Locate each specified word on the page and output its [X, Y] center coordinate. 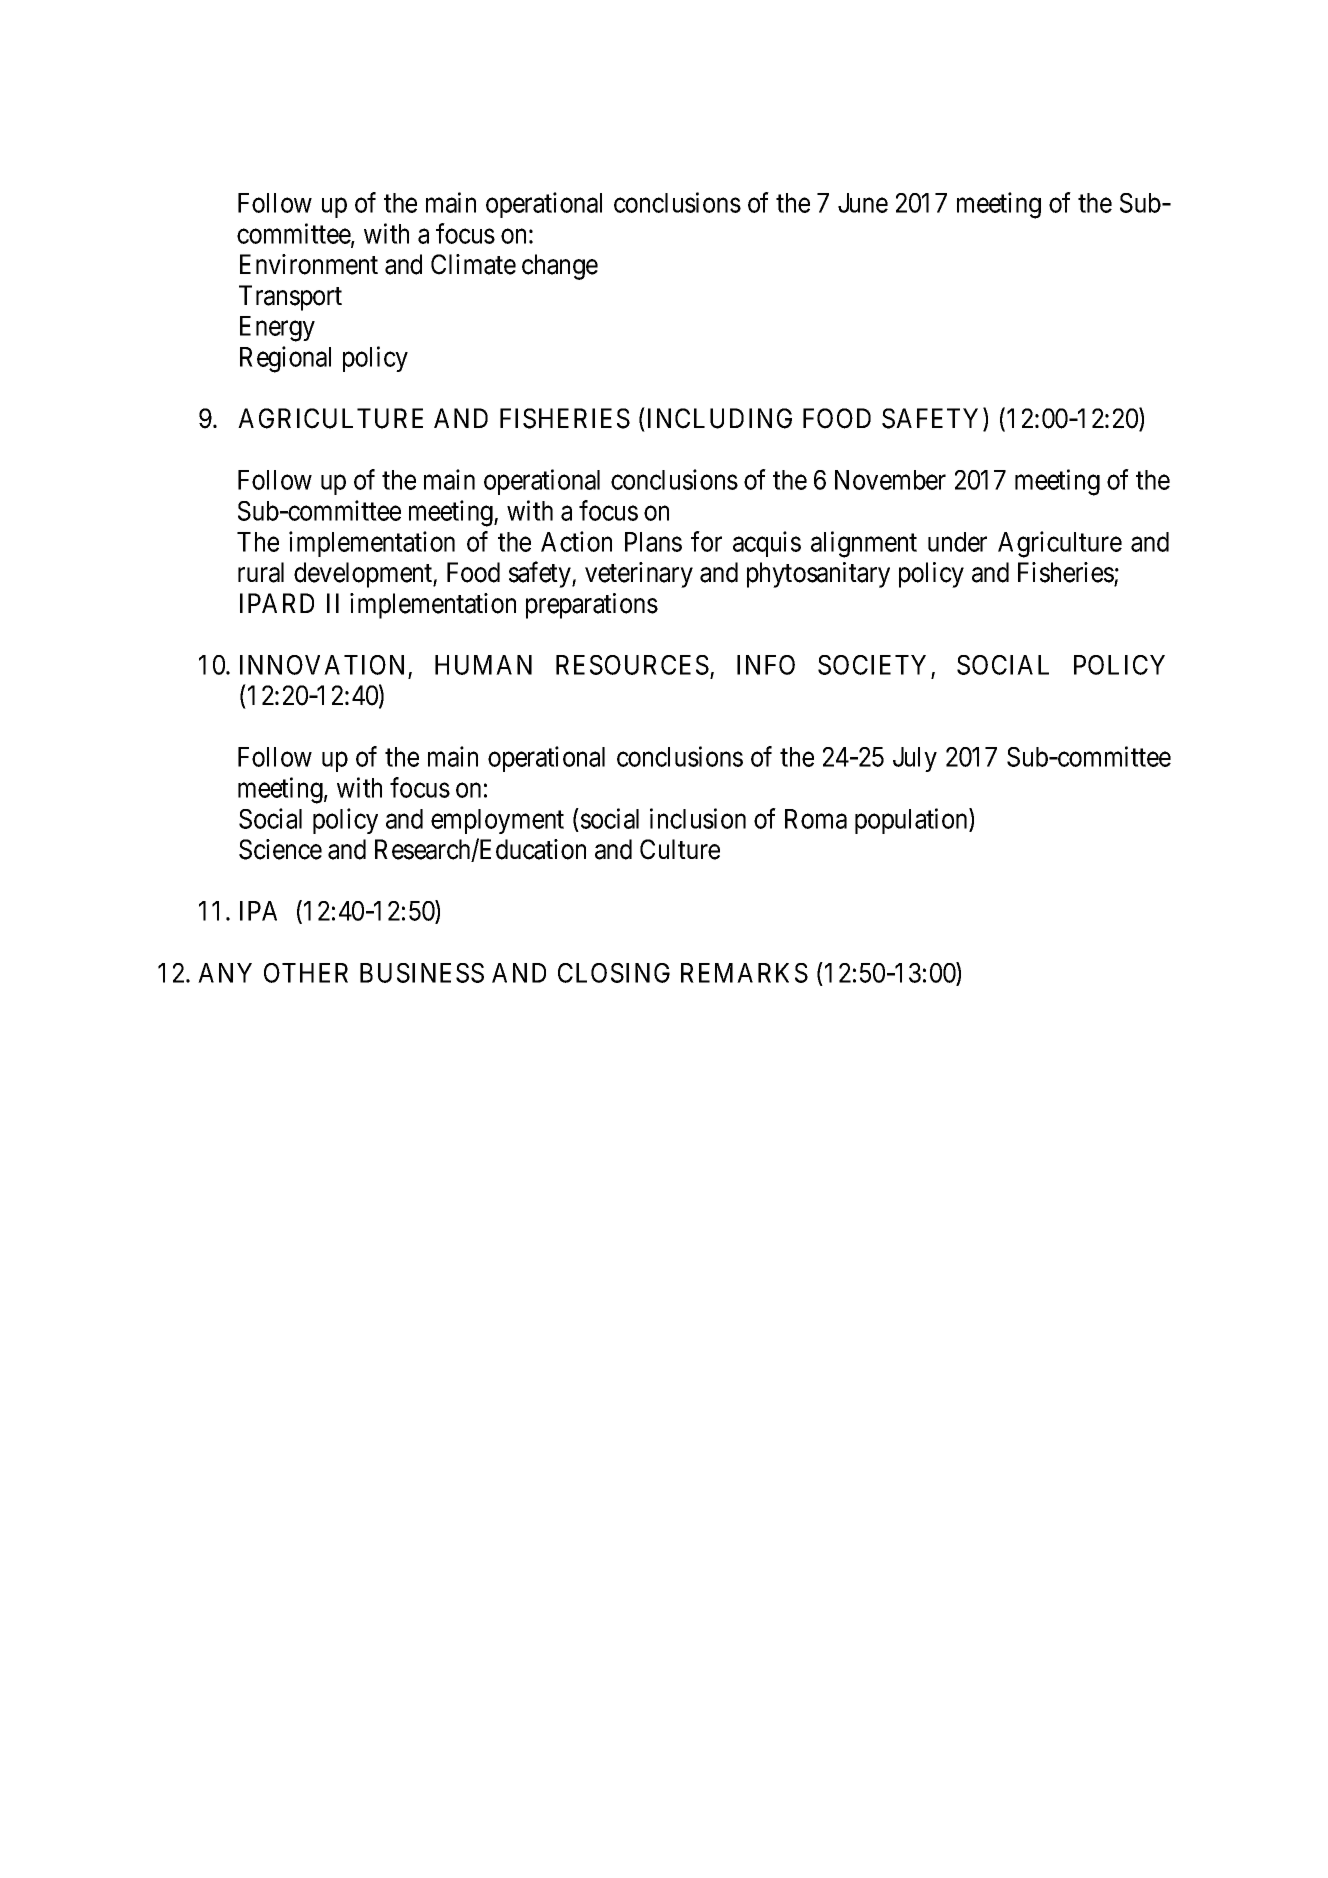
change [560, 267]
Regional [285, 359]
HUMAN [483, 665]
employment [497, 821]
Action [576, 541]
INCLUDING [720, 418]
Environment [309, 264]
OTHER [306, 973]
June [863, 203]
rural [261, 572]
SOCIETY [872, 665]
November [890, 480]
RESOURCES [632, 665]
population [912, 821]
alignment [864, 544]
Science [280, 849]
